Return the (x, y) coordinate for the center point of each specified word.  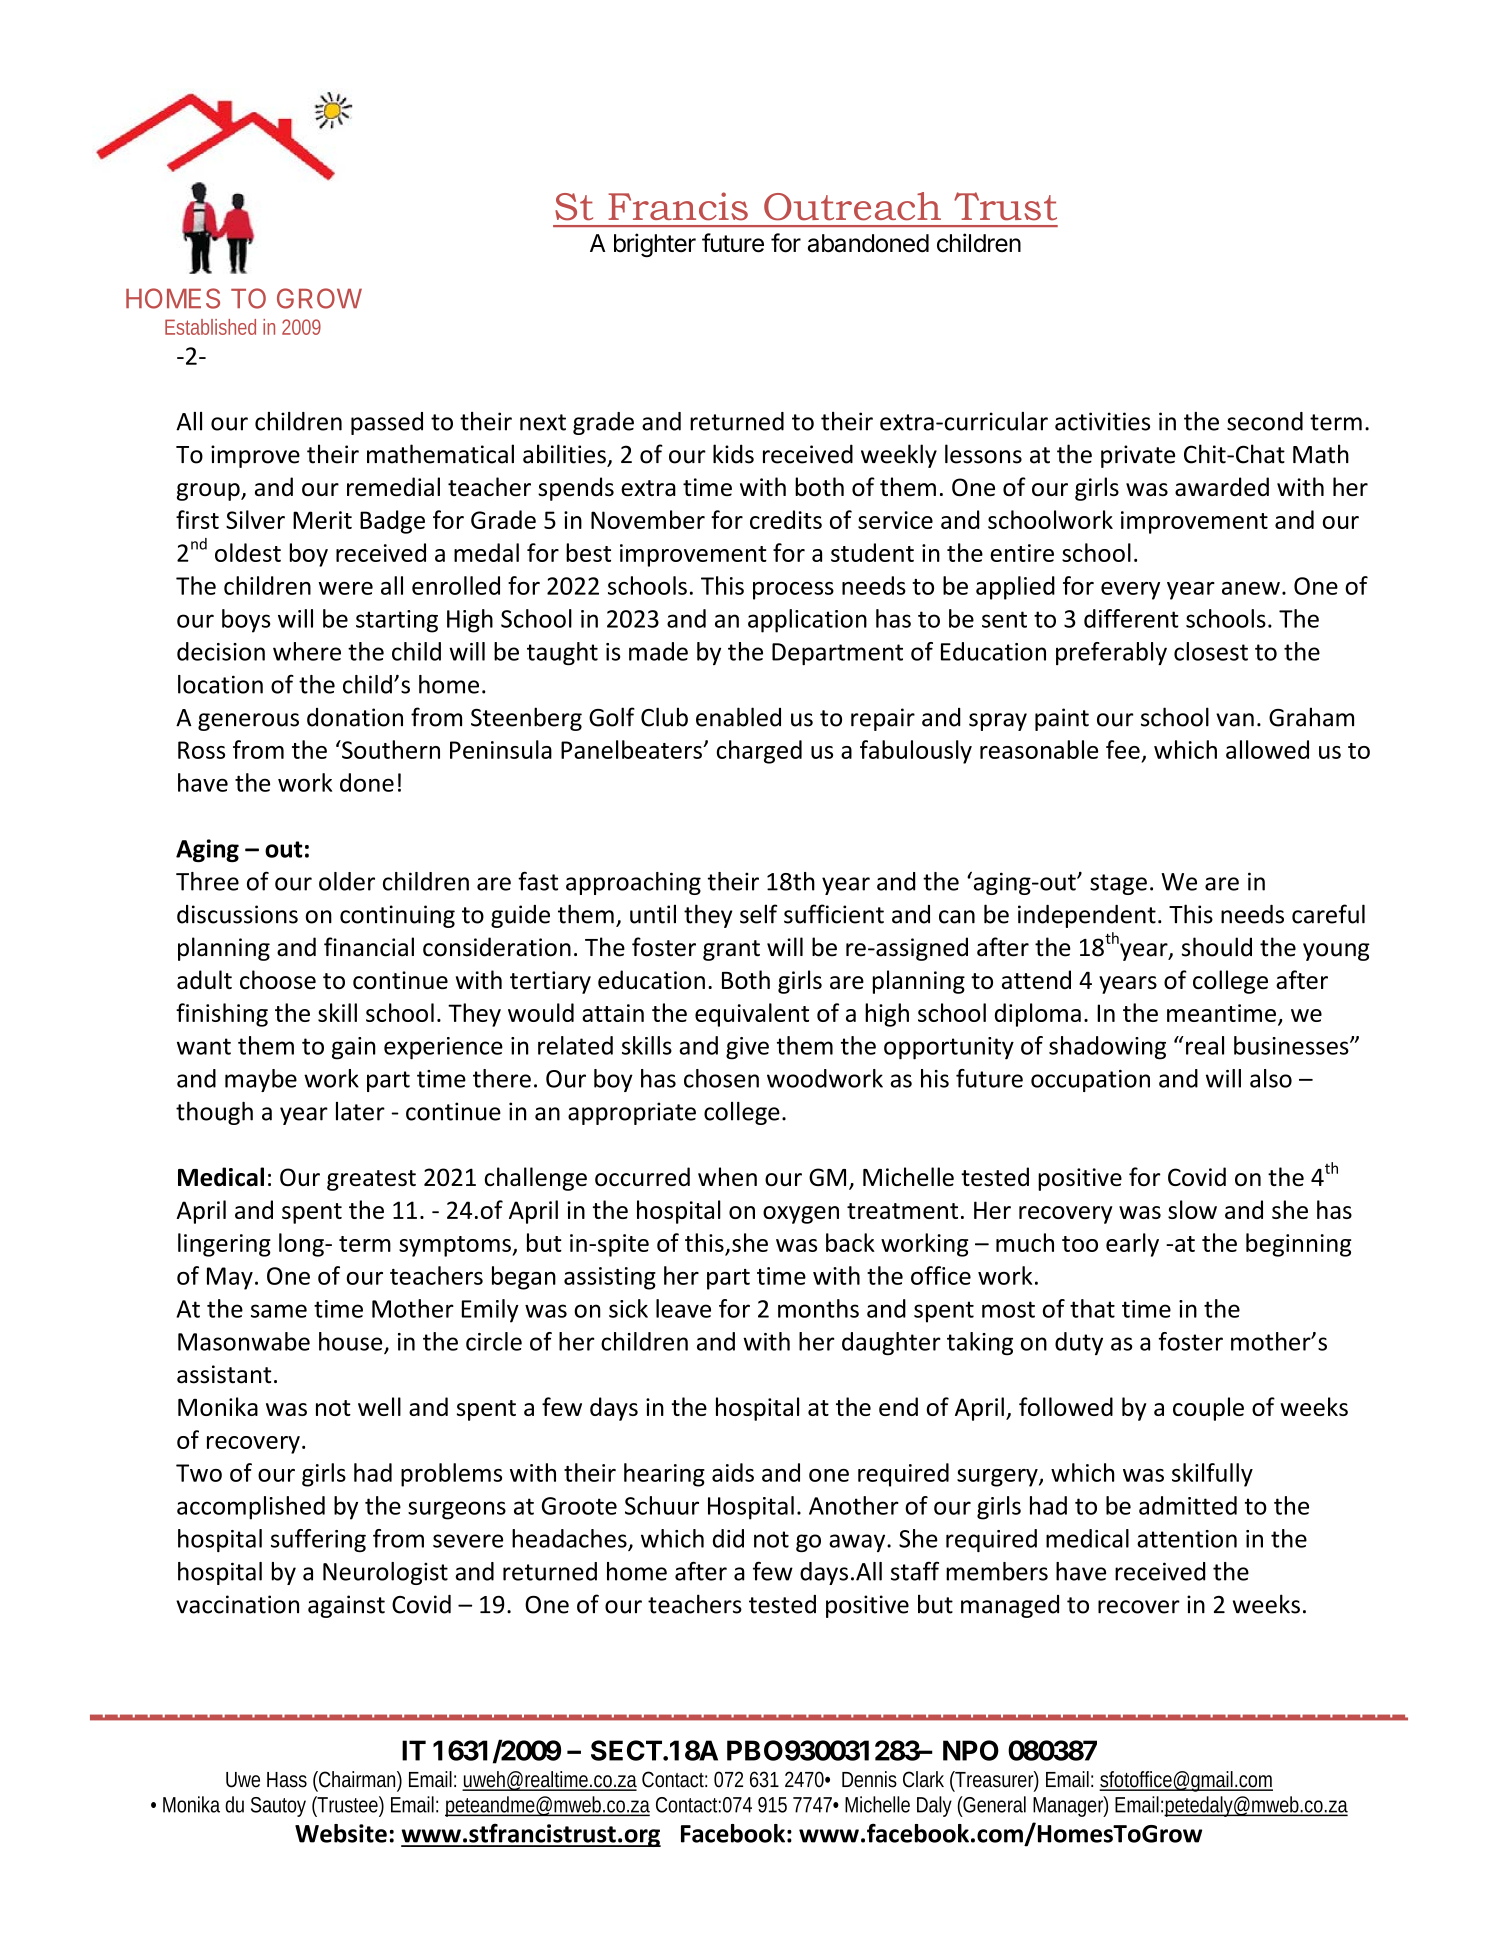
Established (210, 327)
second (1265, 421)
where (307, 651)
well (379, 1406)
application (807, 621)
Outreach (852, 206)
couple (1208, 1409)
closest (1211, 651)
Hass (287, 1780)
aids (733, 1472)
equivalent (752, 1015)
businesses (1292, 1045)
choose (278, 979)
